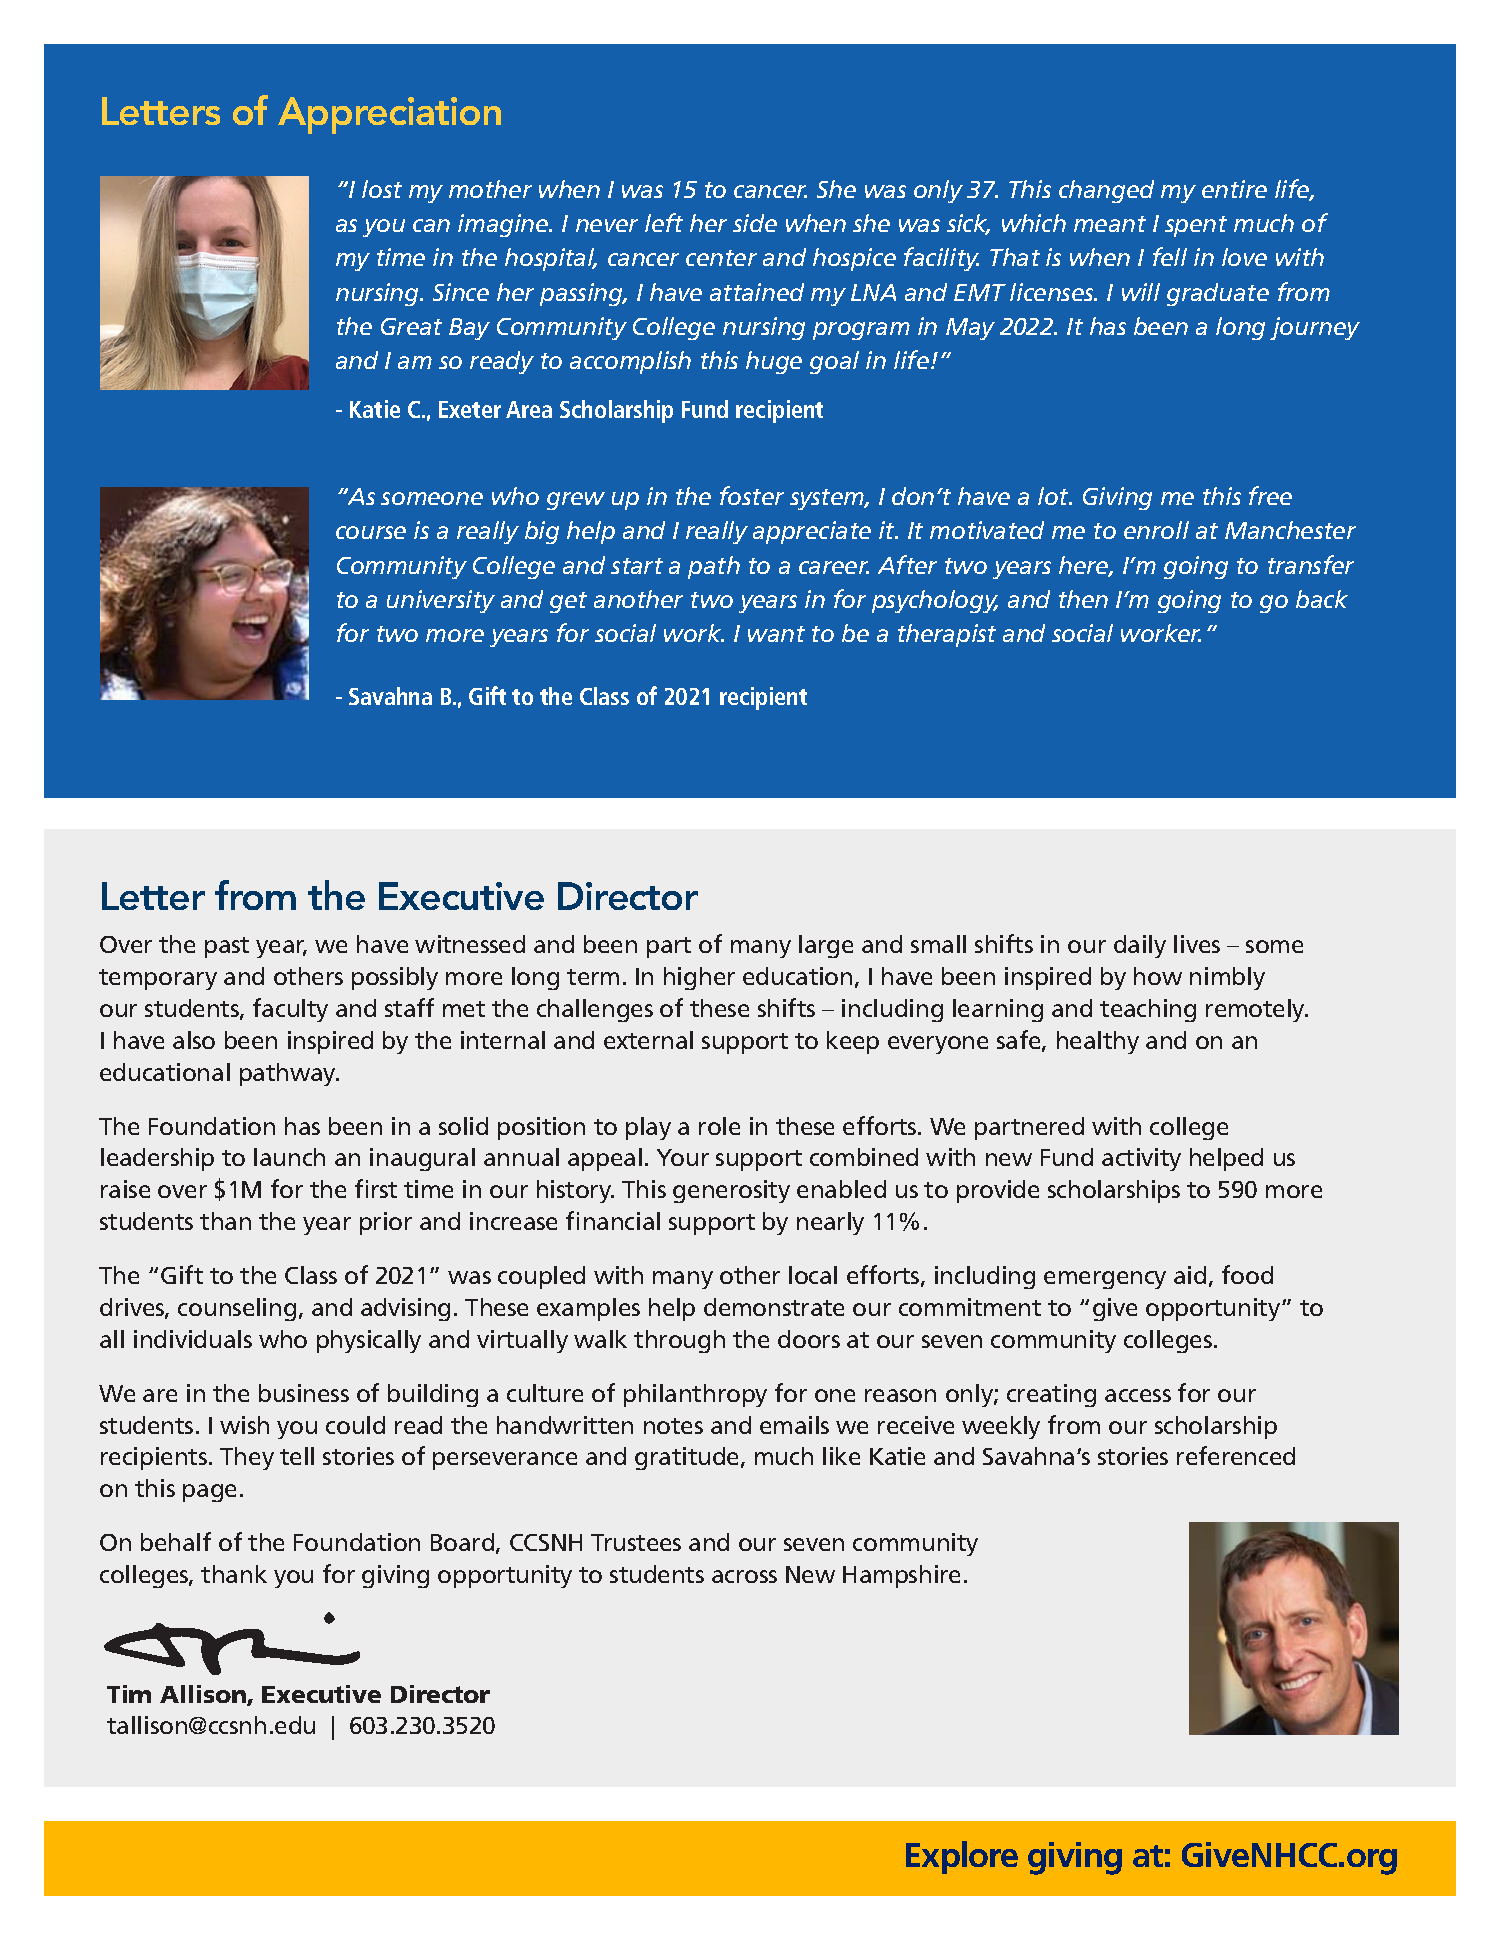 This document has height=1941, width=1500. I want to click on side, so click(755, 223).
